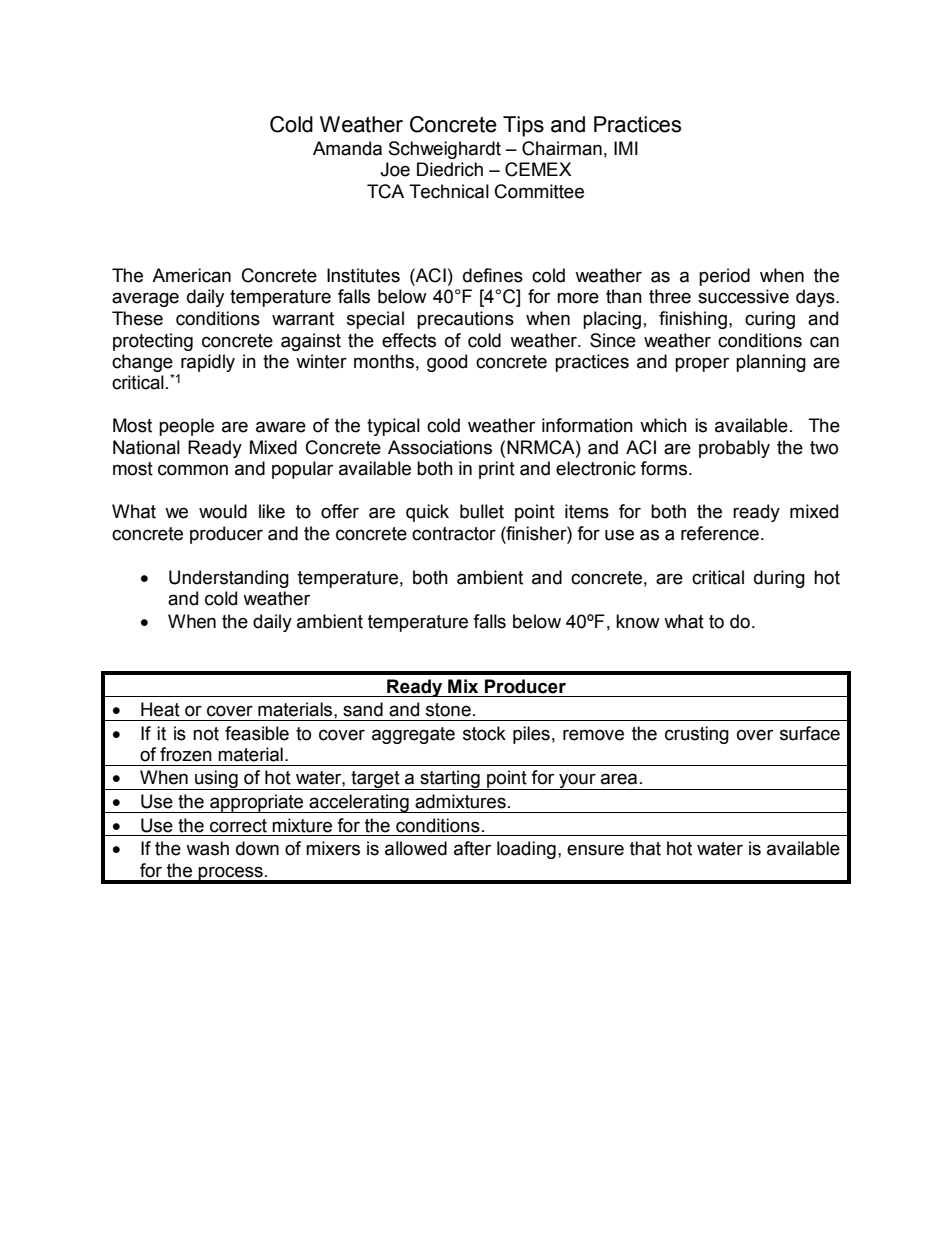  Describe the element at coordinates (193, 470) in the image. I see `common` at that location.
